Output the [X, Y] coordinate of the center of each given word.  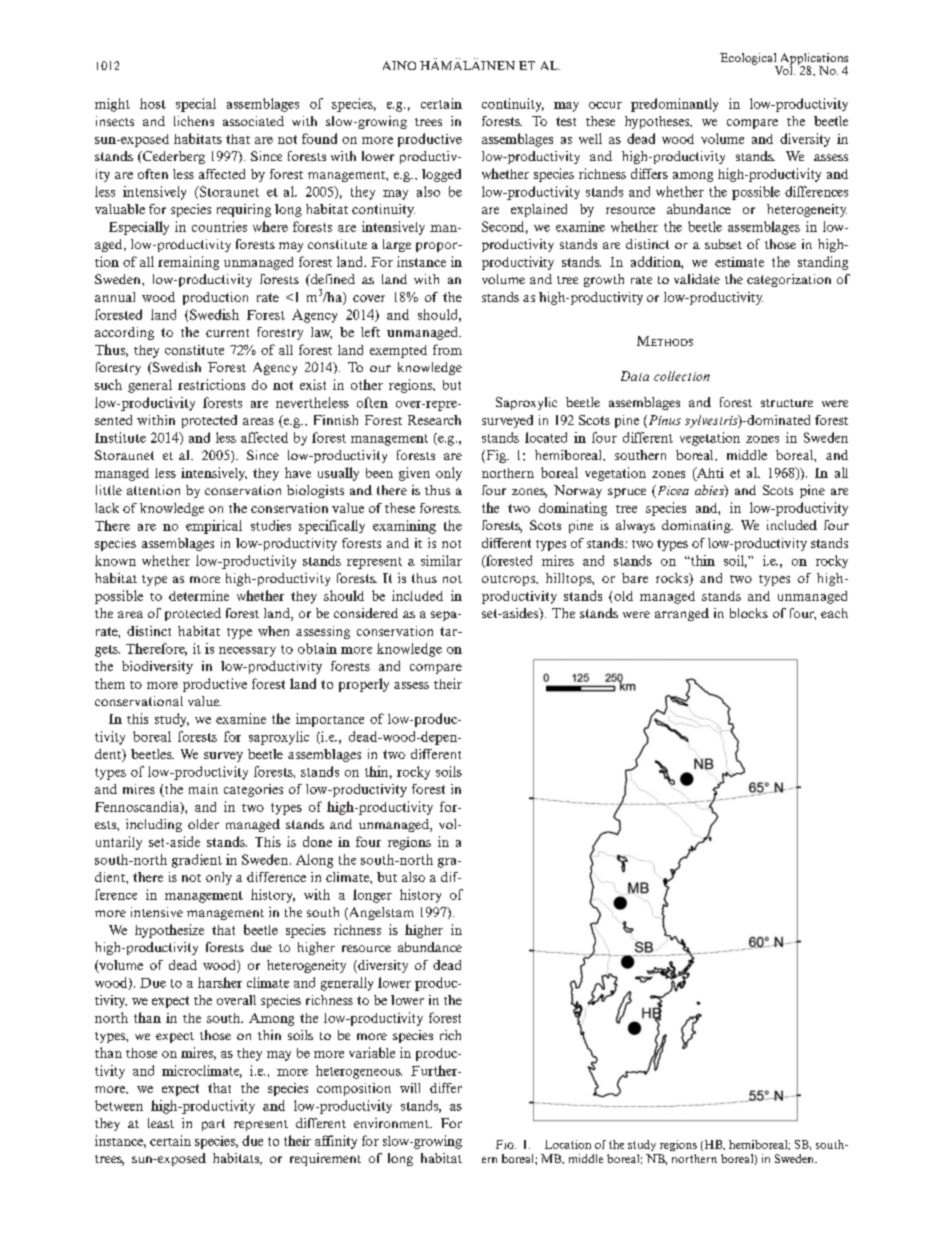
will [410, 1088]
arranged [682, 614]
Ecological [749, 60]
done [317, 841]
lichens [194, 121]
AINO [399, 65]
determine [199, 595]
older [203, 824]
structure [787, 403]
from [447, 349]
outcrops [509, 580]
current [227, 333]
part [213, 1125]
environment [392, 1123]
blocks [749, 613]
